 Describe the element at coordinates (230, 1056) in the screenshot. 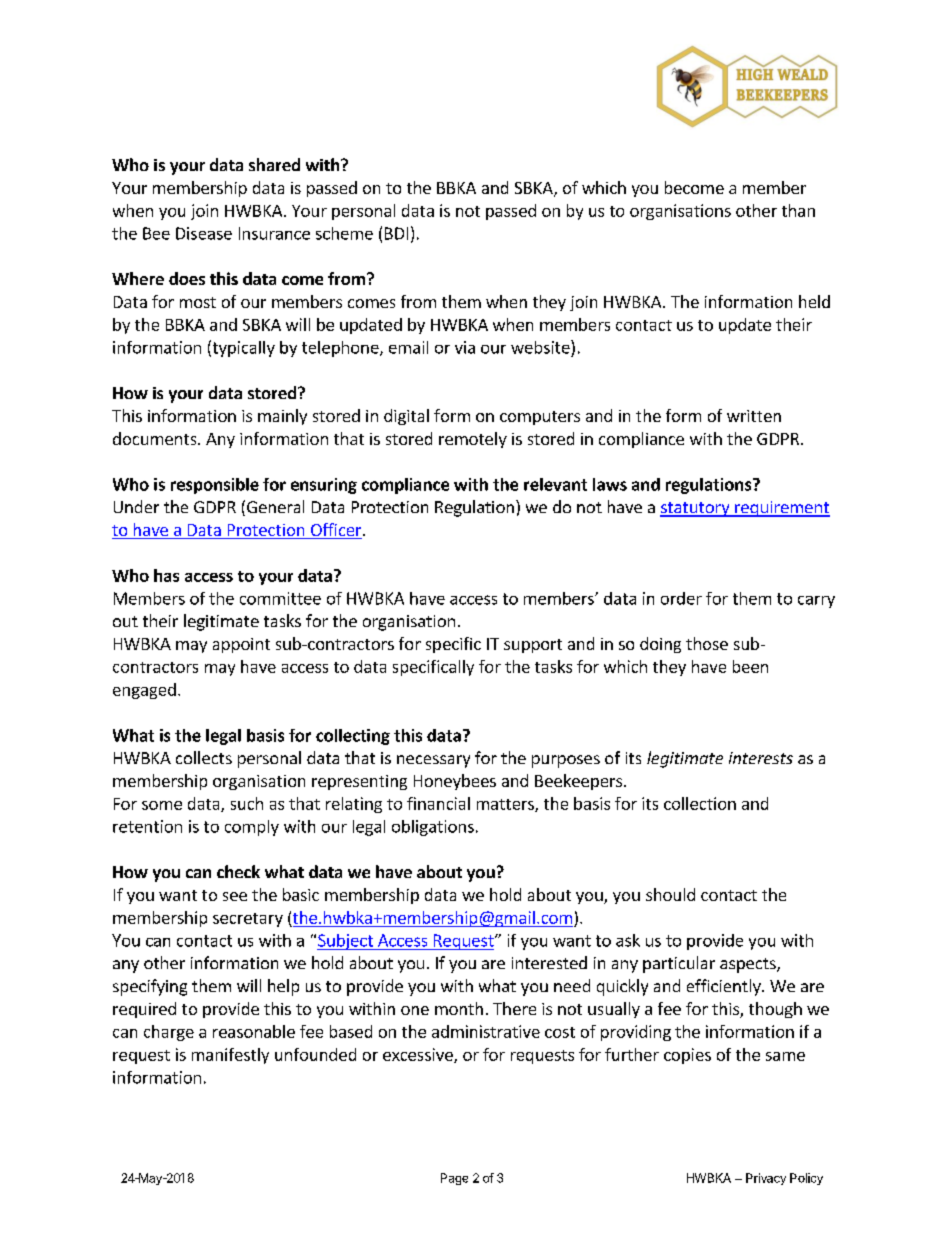

I see `manifestly` at that location.
